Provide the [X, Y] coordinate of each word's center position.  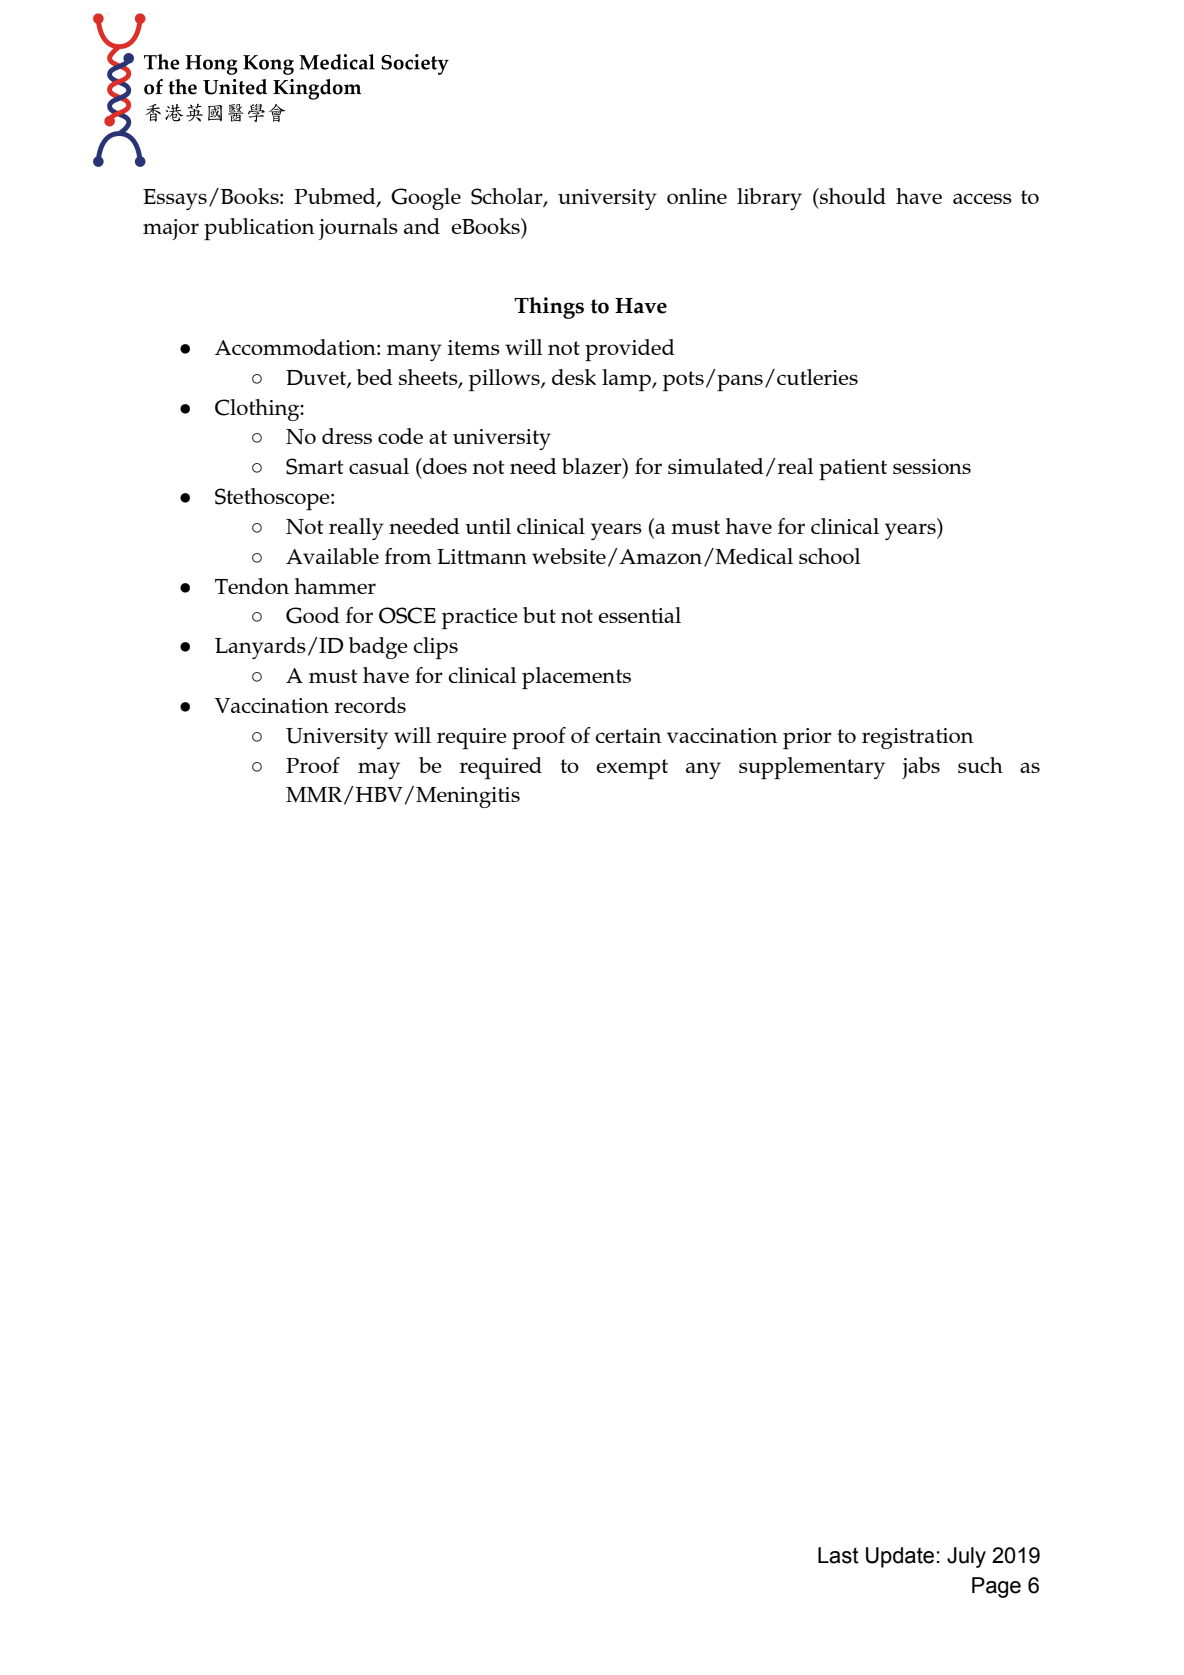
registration [917, 738]
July [966, 1557]
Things [549, 308]
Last [838, 1555]
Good [313, 615]
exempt [632, 769]
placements [576, 678]
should [852, 196]
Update [900, 1557]
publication [259, 229]
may [379, 770]
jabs [921, 768]
